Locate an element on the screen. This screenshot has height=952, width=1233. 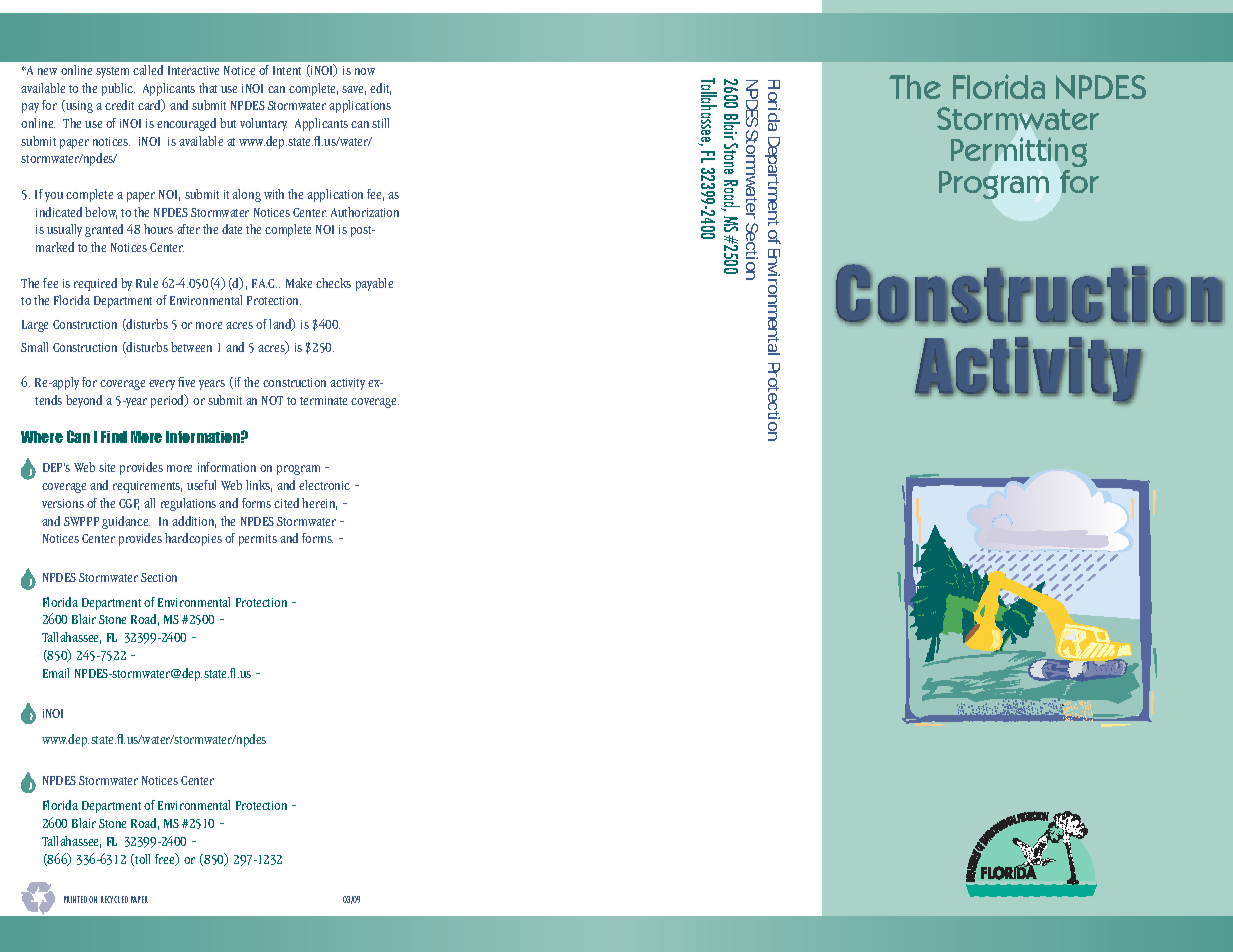
Permitting is located at coordinates (1019, 154).
